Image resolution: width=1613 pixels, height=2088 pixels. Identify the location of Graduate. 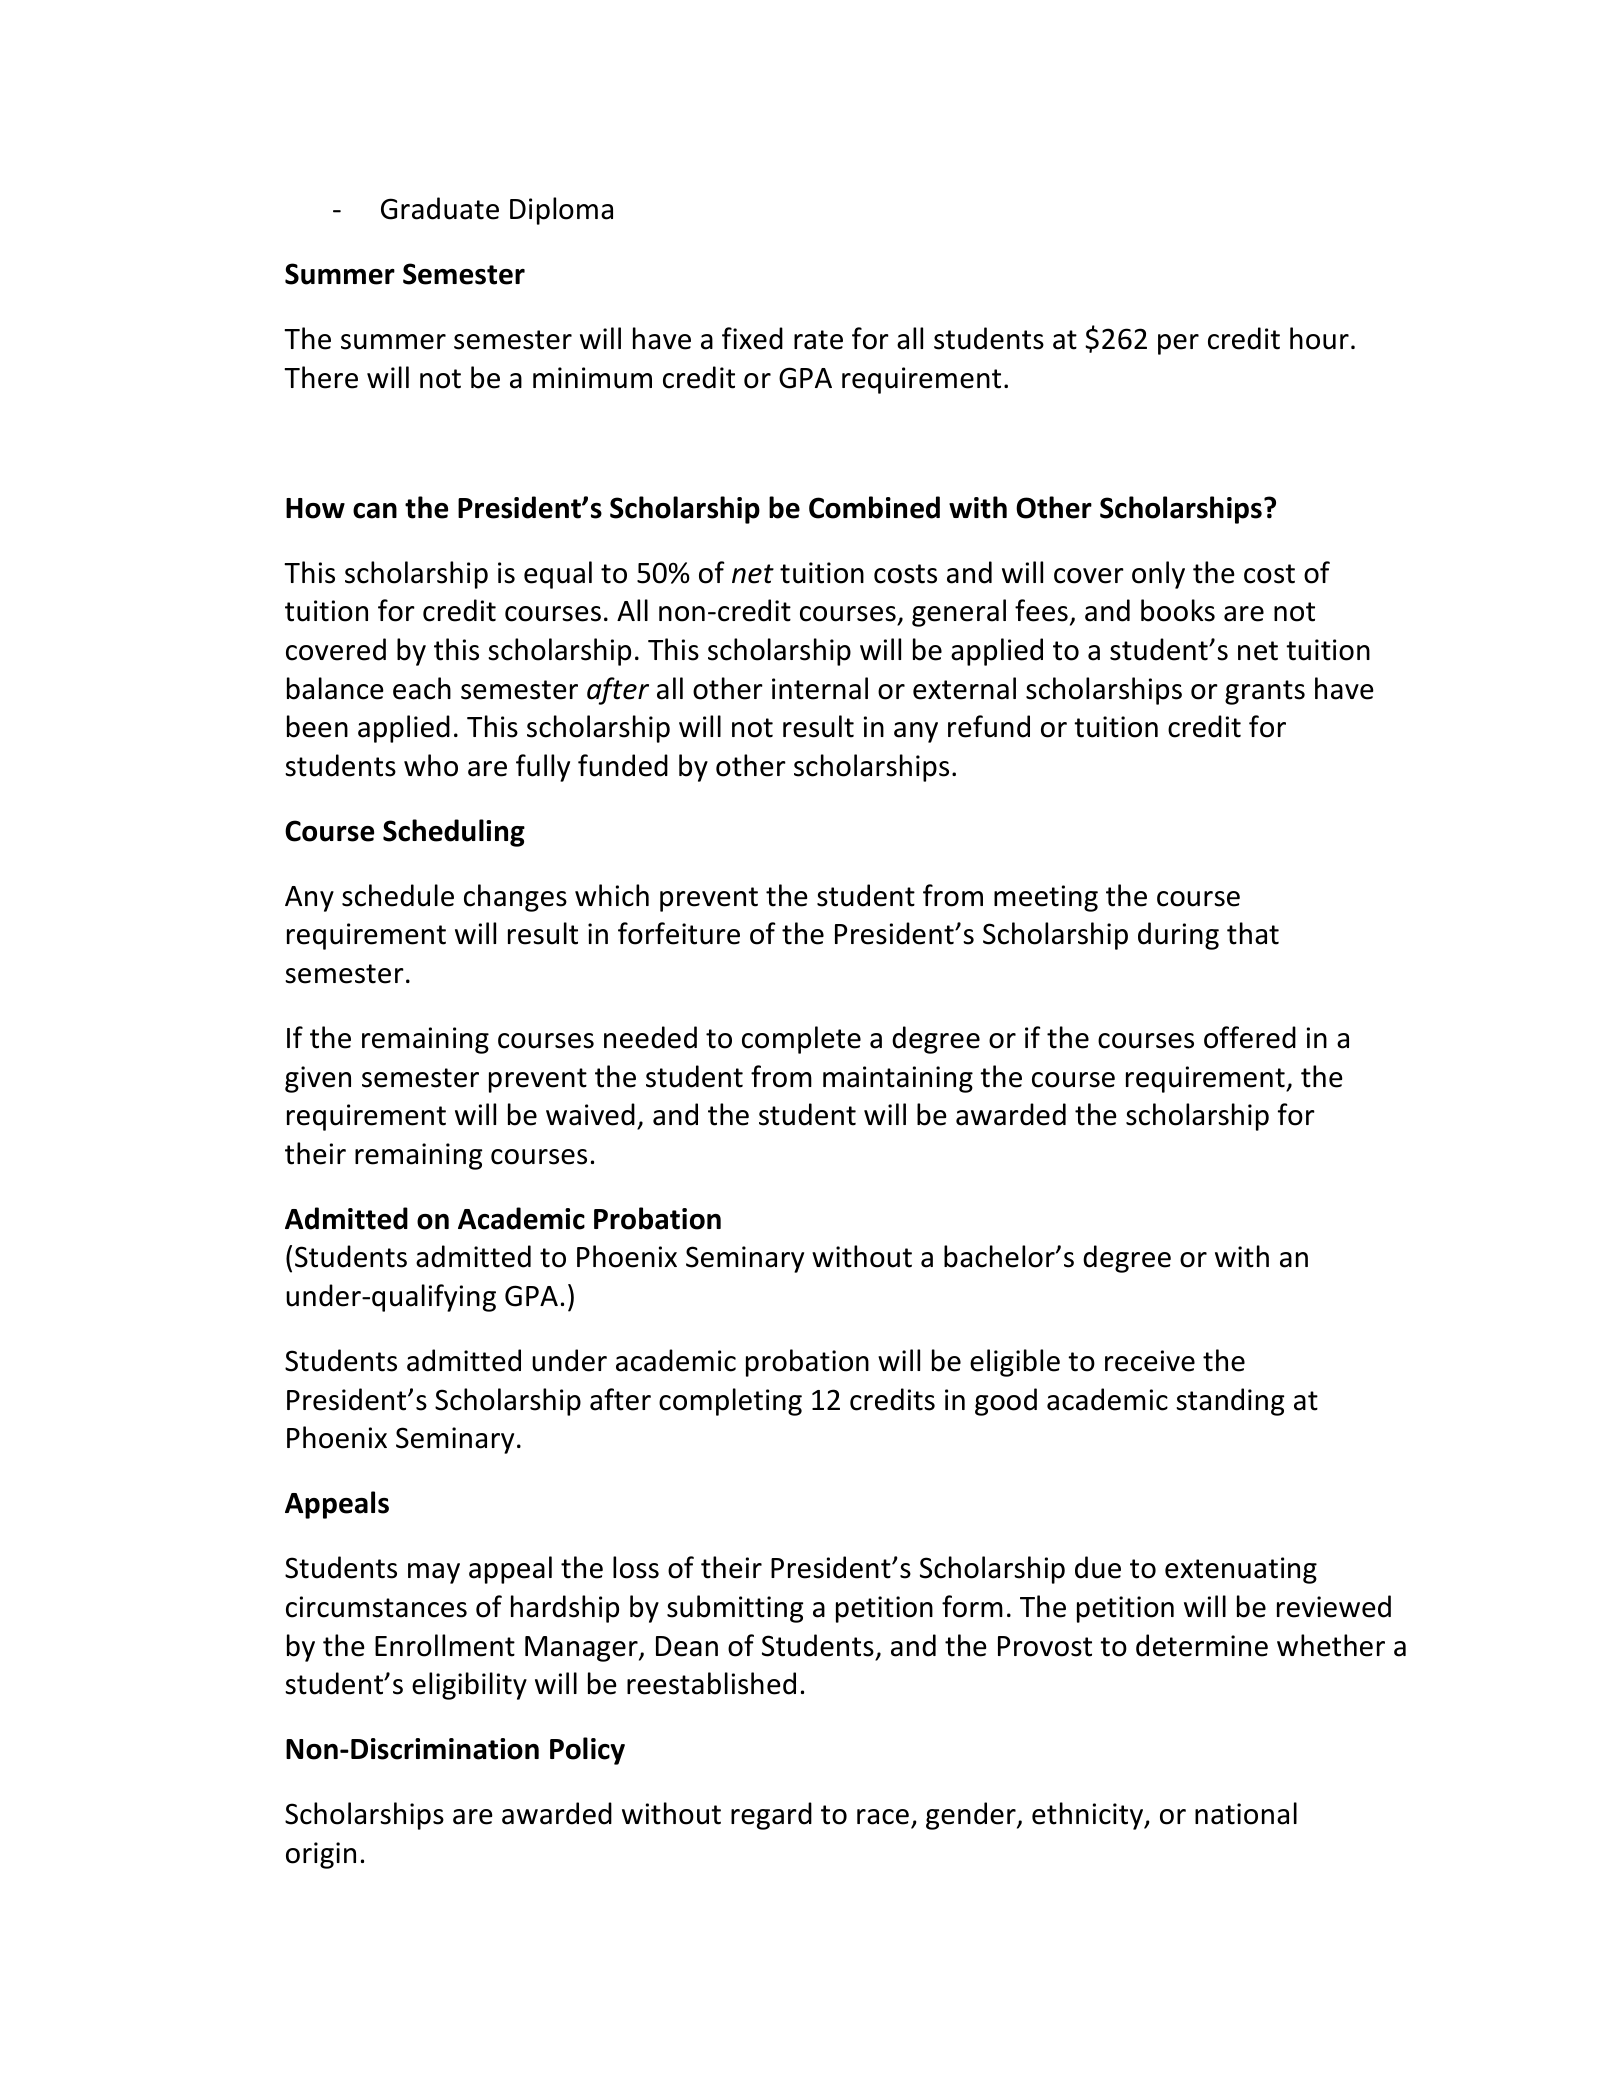
(440, 208).
